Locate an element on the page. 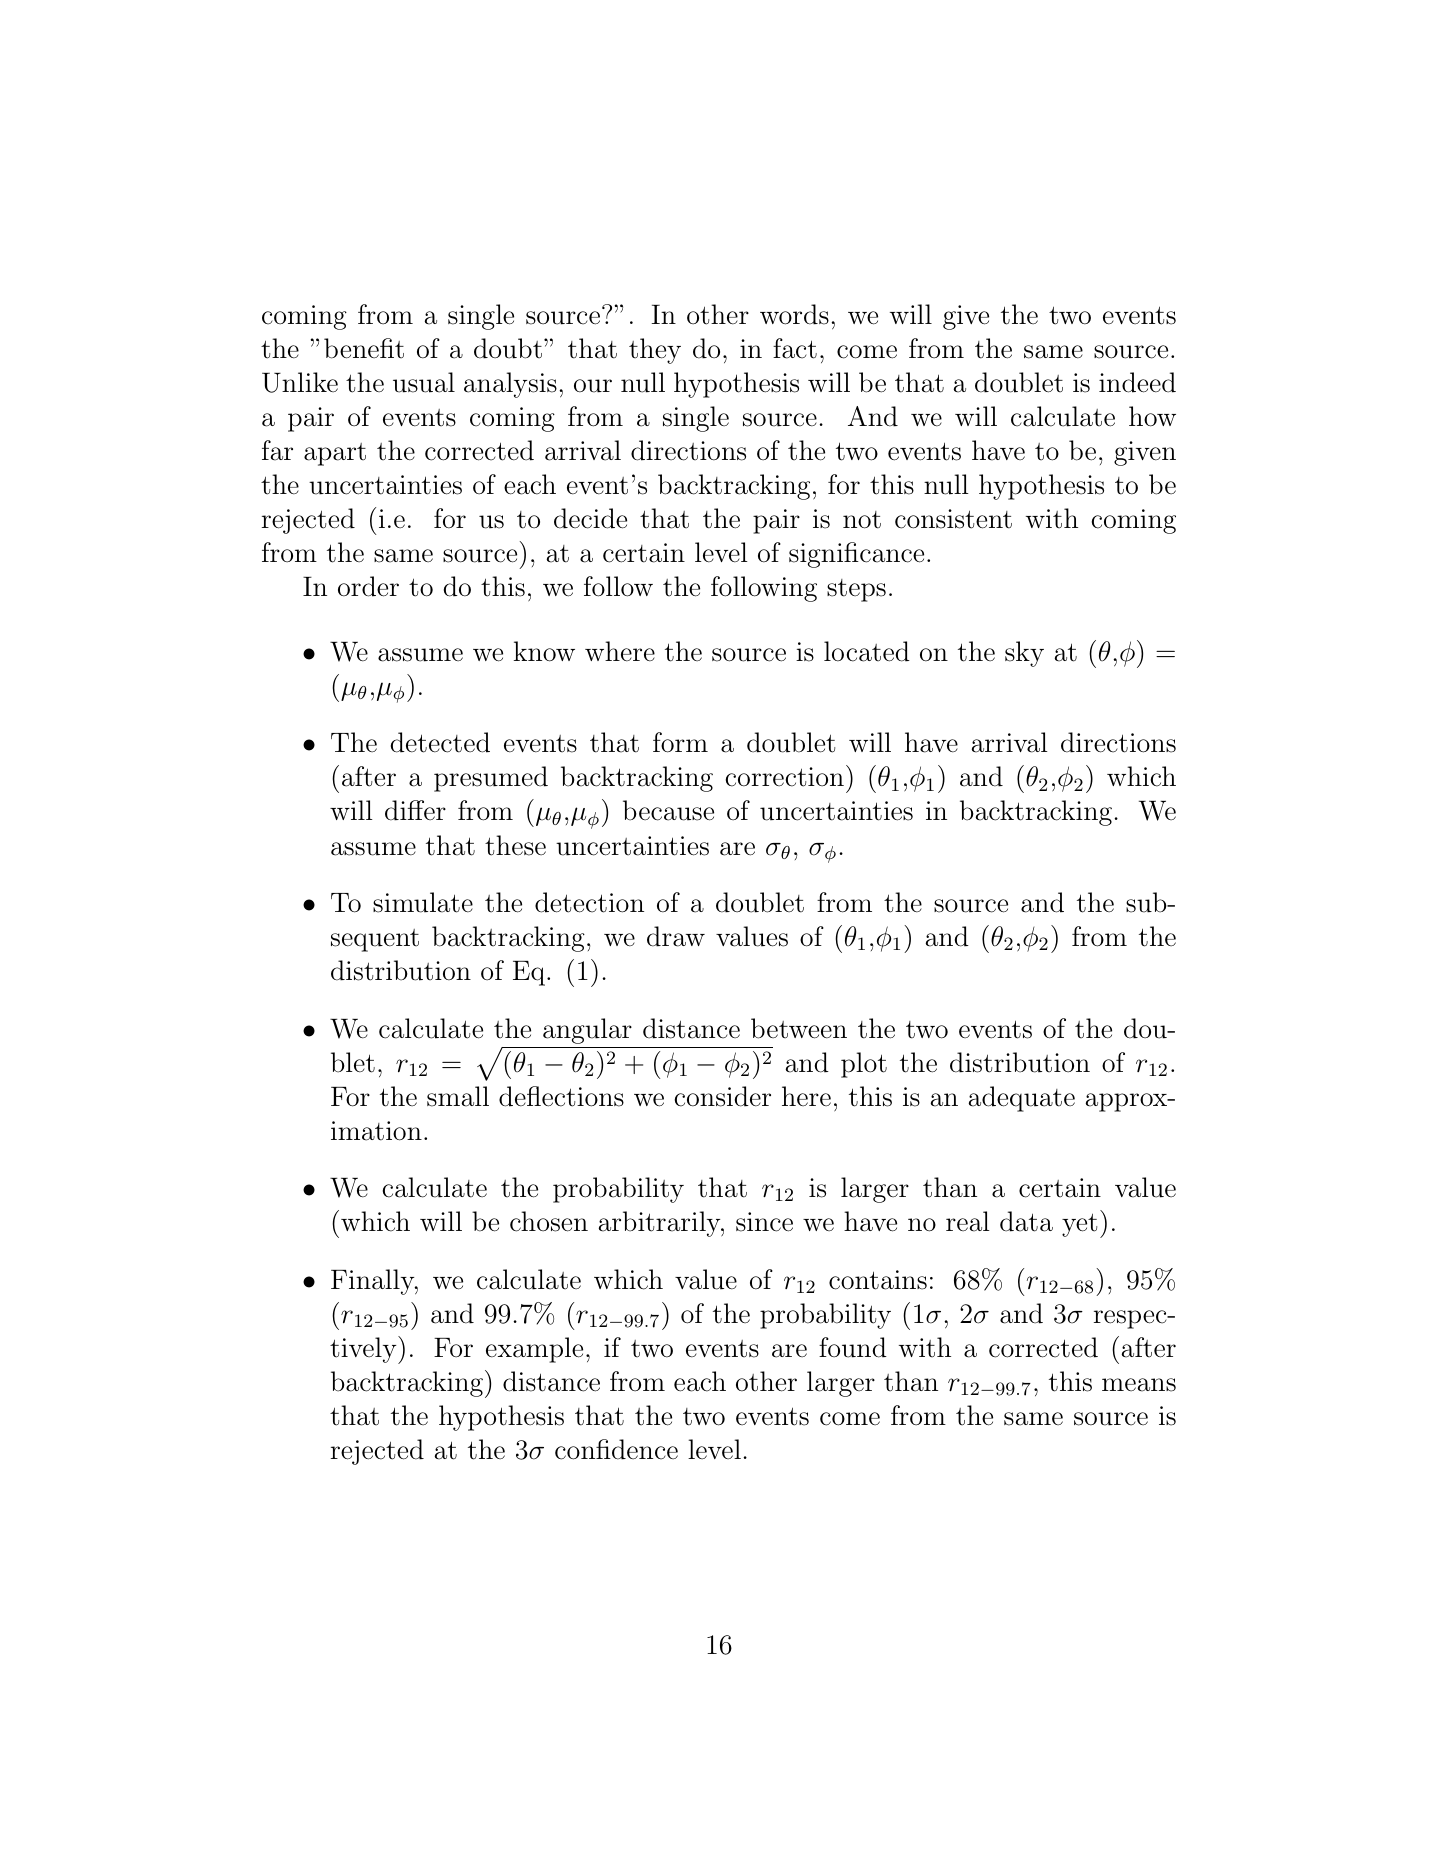  since is located at coordinates (764, 1222).
